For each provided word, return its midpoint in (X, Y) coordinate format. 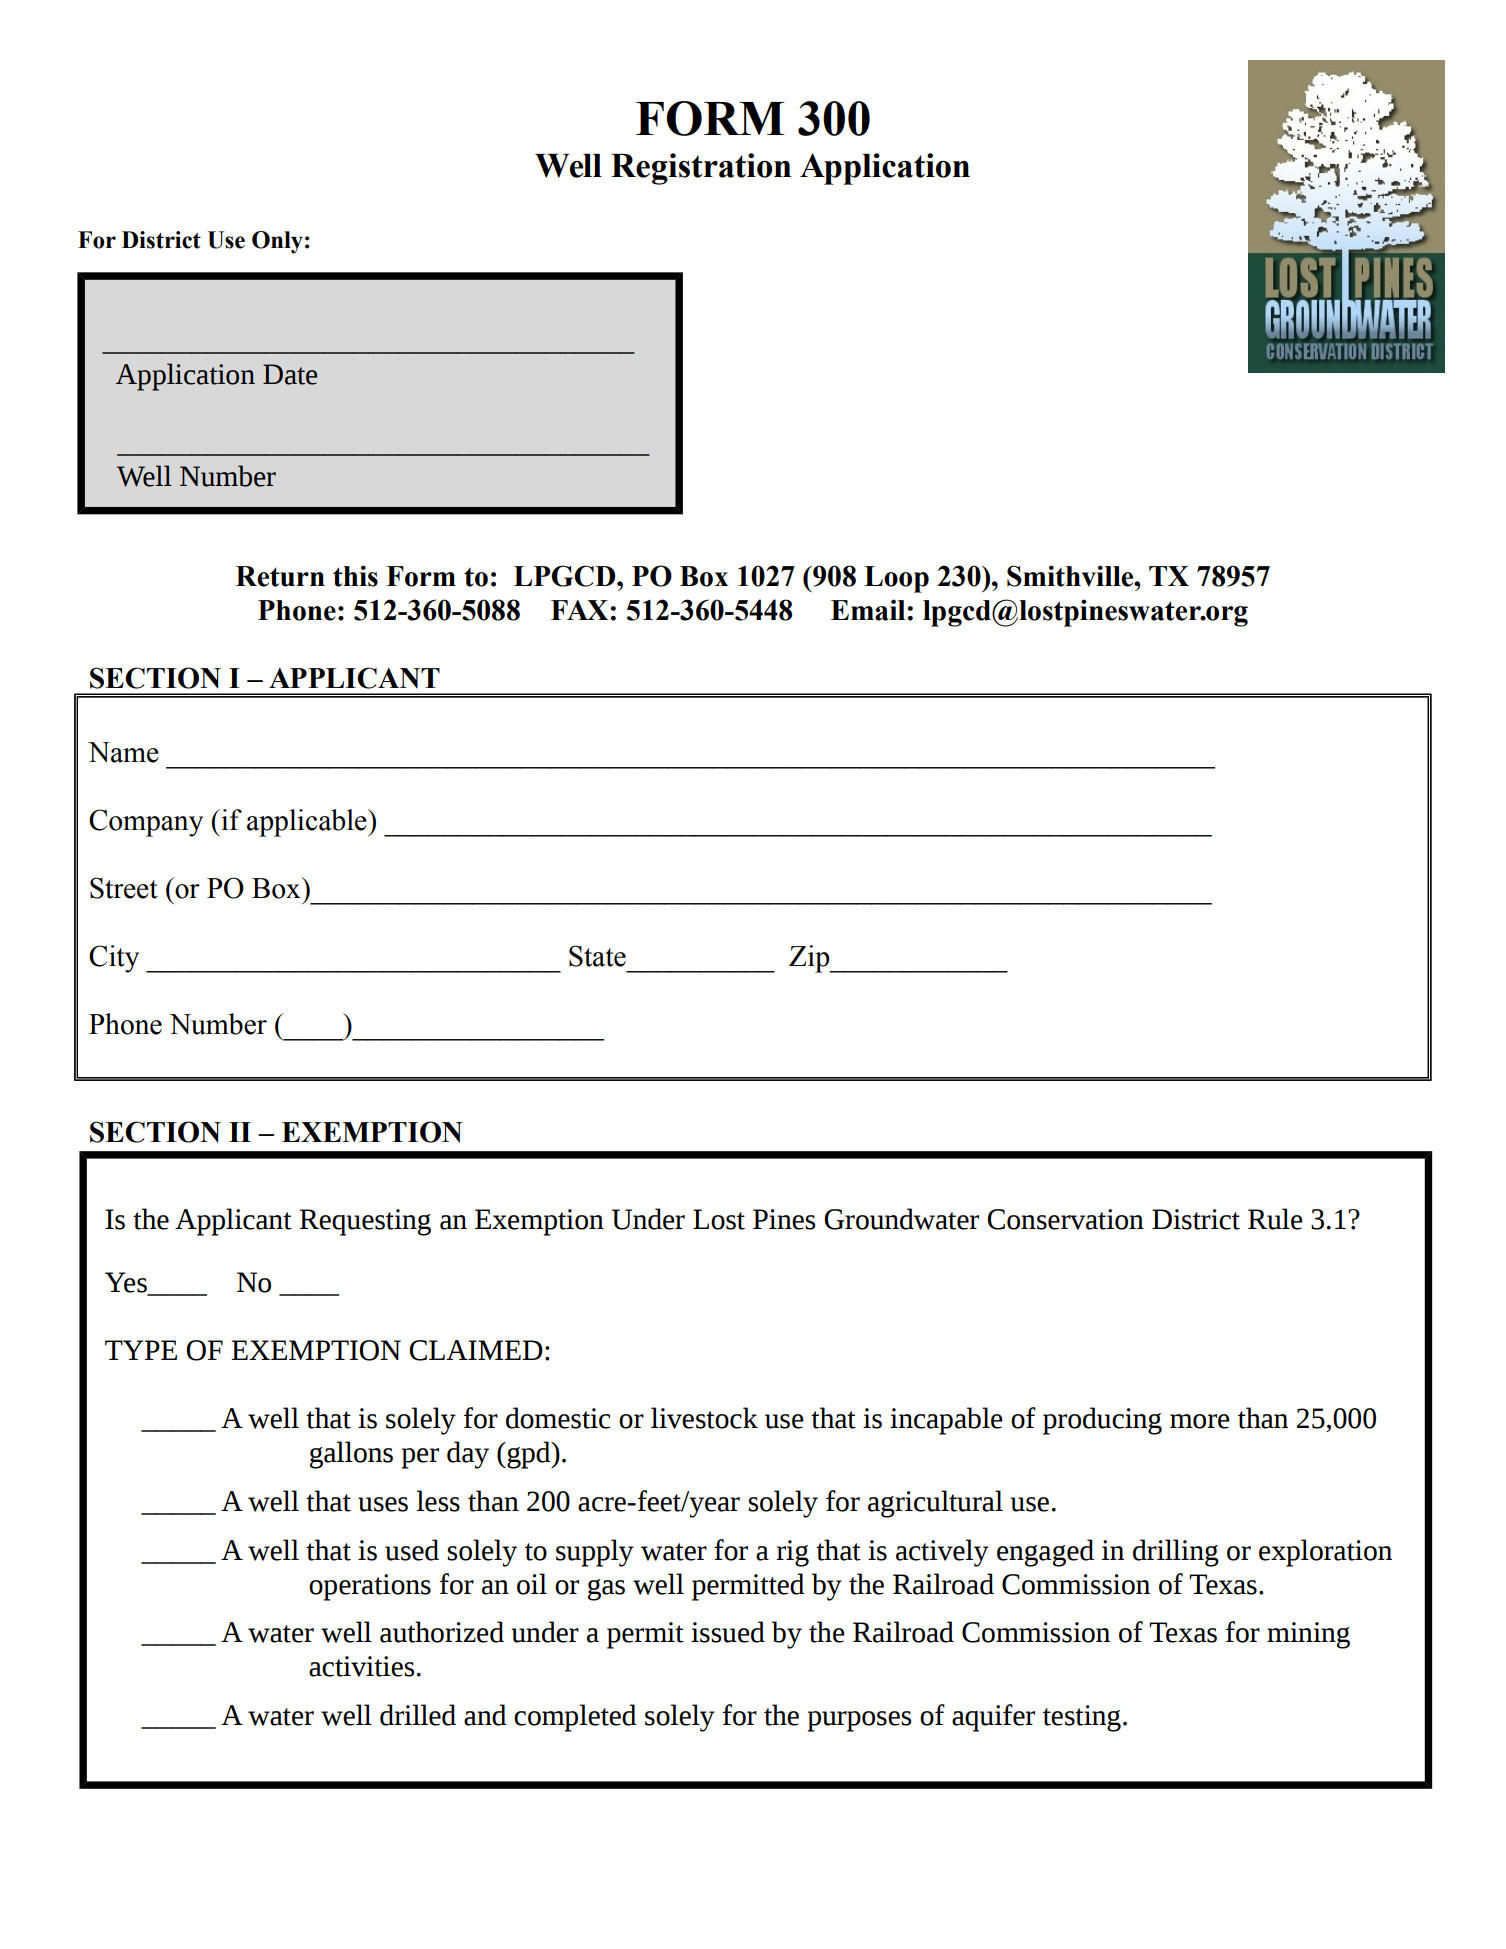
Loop (896, 579)
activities (361, 1666)
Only (277, 242)
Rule (1275, 1219)
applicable (308, 823)
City (114, 959)
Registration (701, 169)
